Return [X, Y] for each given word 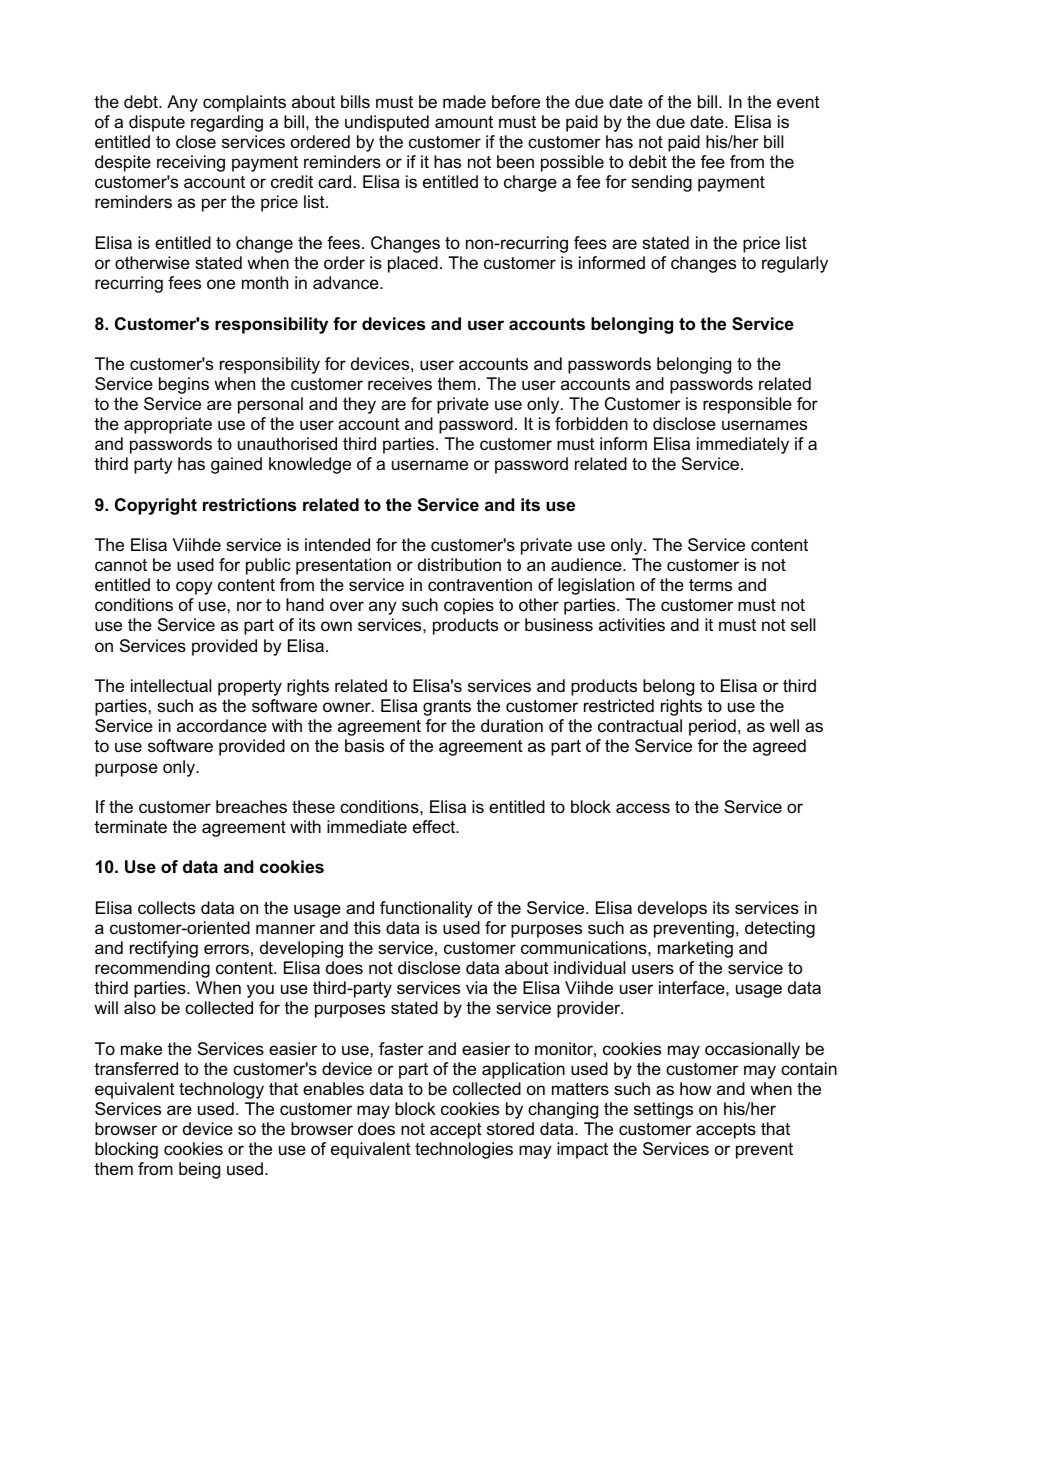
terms [710, 585]
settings [663, 1110]
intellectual [171, 686]
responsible [747, 405]
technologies [464, 1150]
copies [469, 606]
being [199, 1170]
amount [464, 122]
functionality [426, 909]
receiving [191, 163]
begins [184, 385]
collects [166, 908]
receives [400, 384]
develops [672, 909]
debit [648, 161]
